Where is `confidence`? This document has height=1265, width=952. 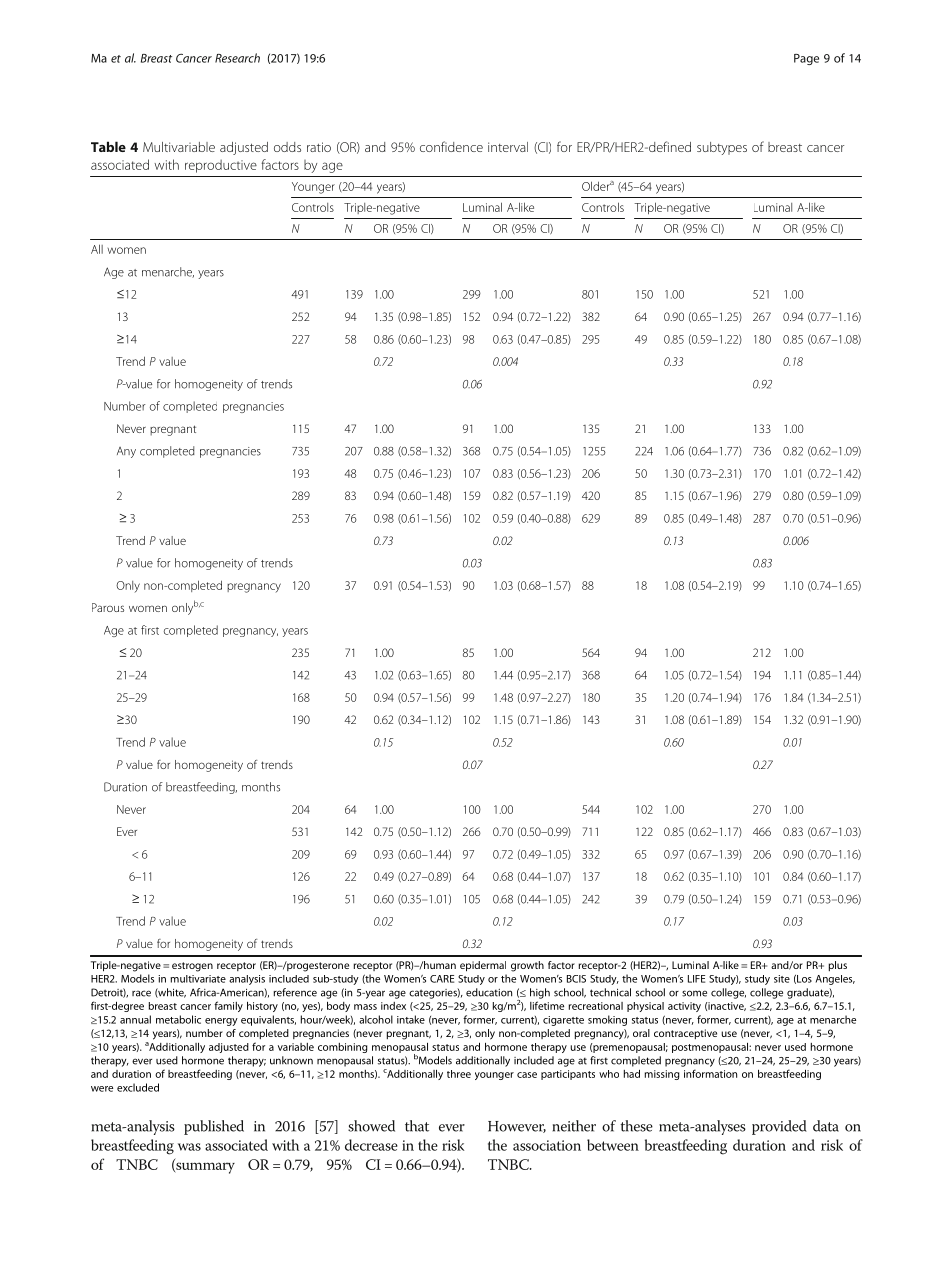
confidence is located at coordinates (451, 146).
